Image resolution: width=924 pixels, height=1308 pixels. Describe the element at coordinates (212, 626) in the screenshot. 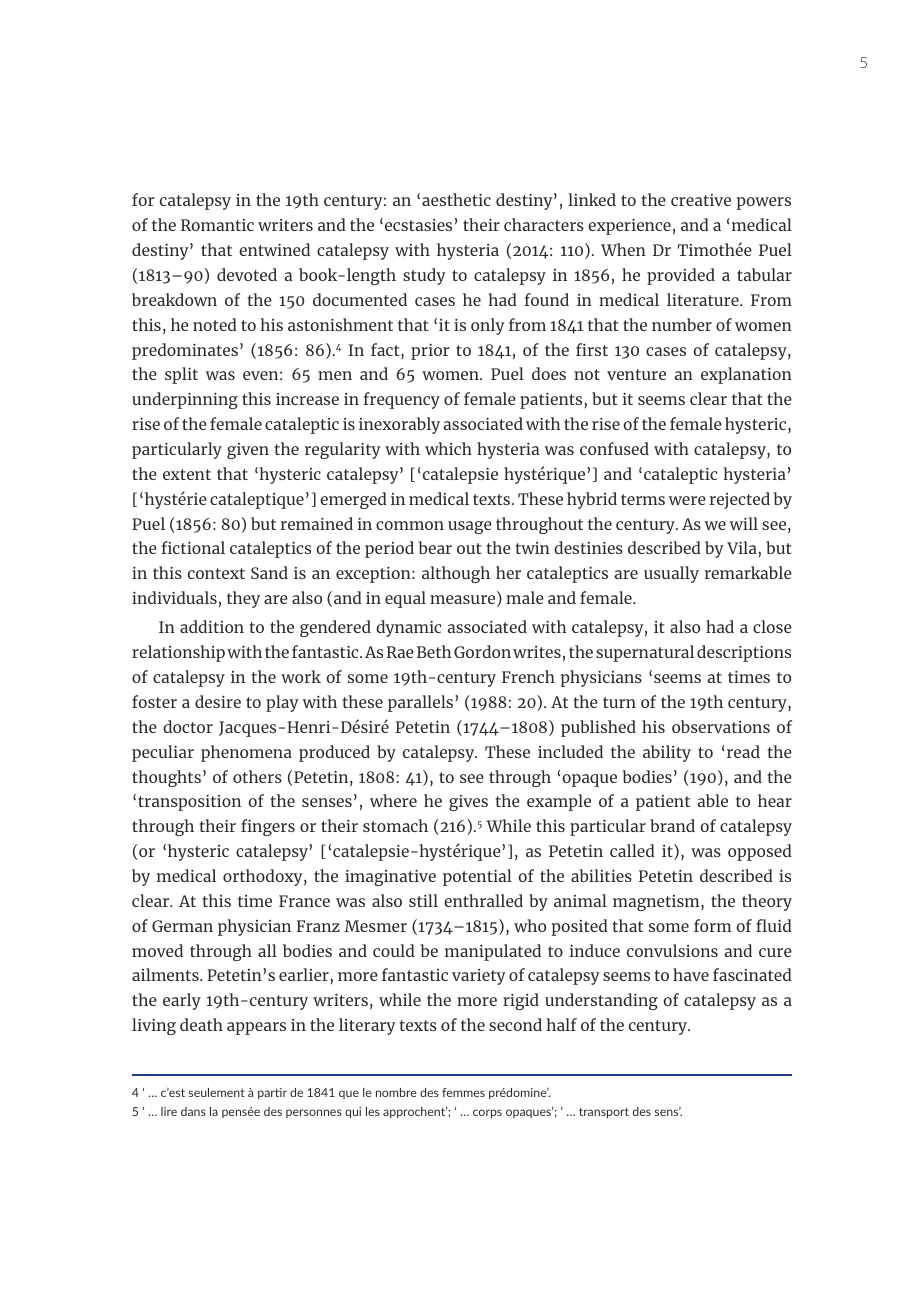

I see `addition` at that location.
